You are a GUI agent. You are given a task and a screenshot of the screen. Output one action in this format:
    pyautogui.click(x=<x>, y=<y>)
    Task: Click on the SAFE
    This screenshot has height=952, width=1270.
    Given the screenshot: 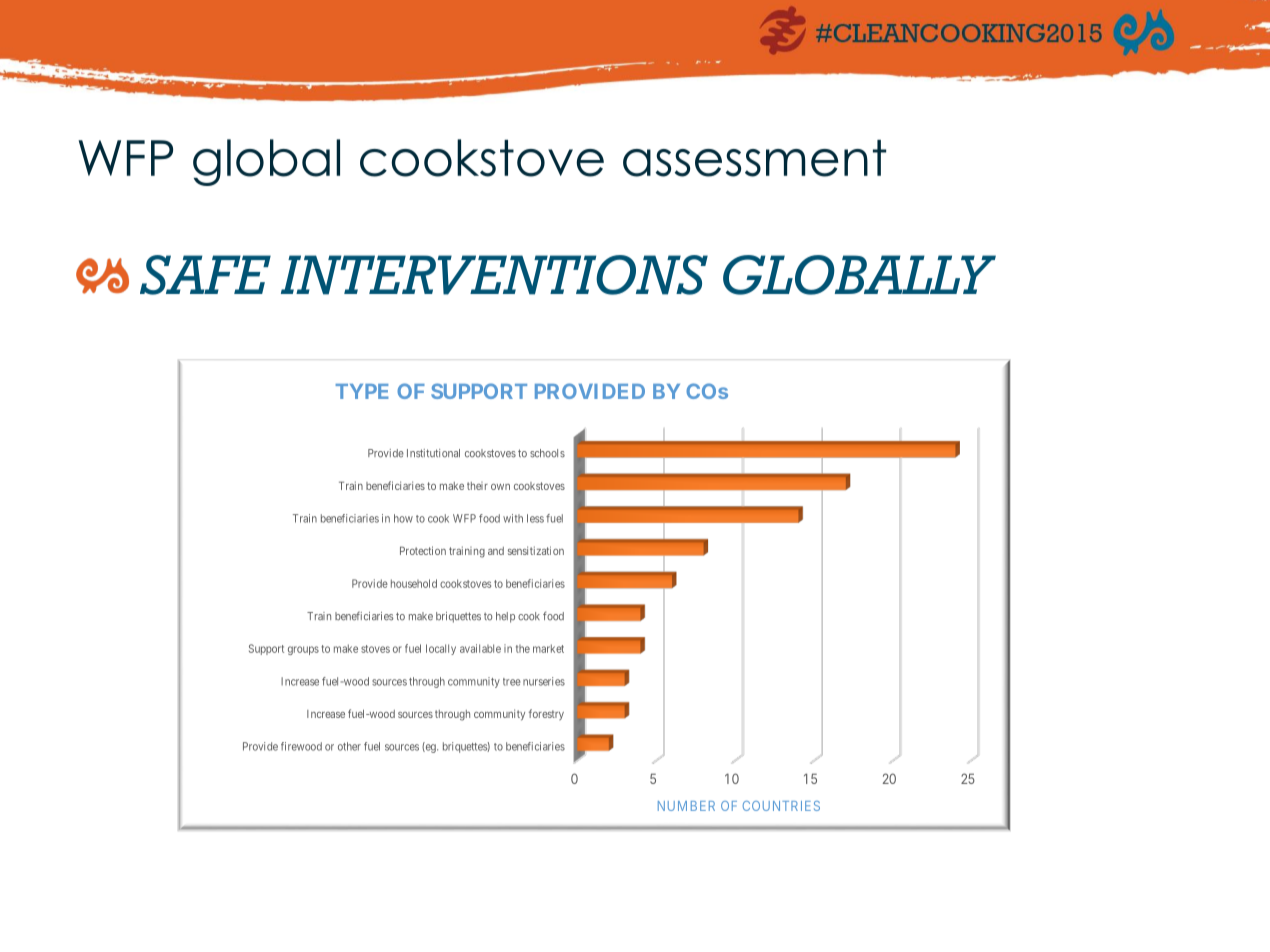 What is the action you would take?
    pyautogui.click(x=205, y=275)
